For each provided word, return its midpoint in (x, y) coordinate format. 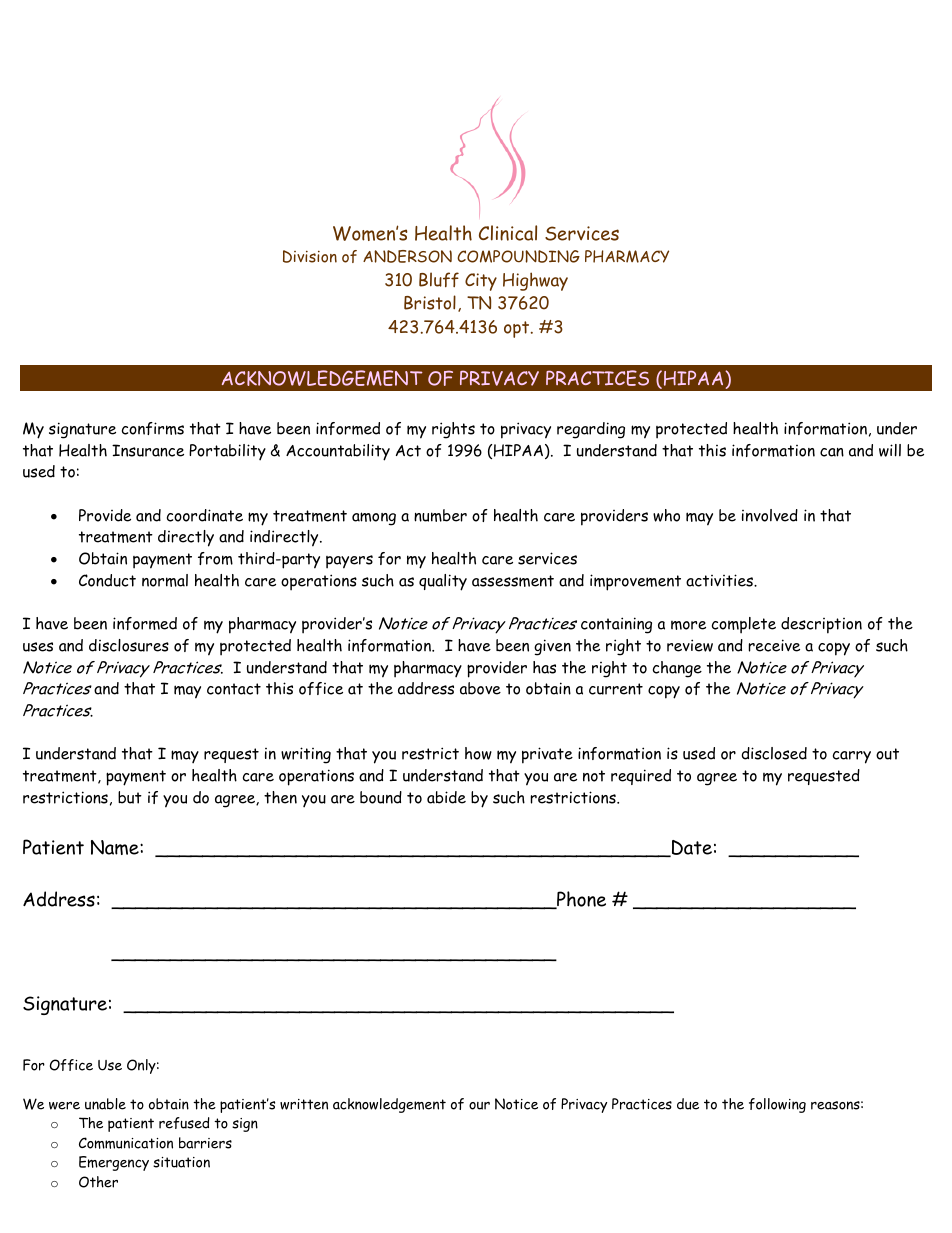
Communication (126, 1143)
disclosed (774, 753)
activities (721, 580)
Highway (535, 281)
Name (116, 847)
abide (446, 797)
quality (443, 582)
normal (165, 580)
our (479, 1106)
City (481, 282)
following (777, 1105)
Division (310, 256)
